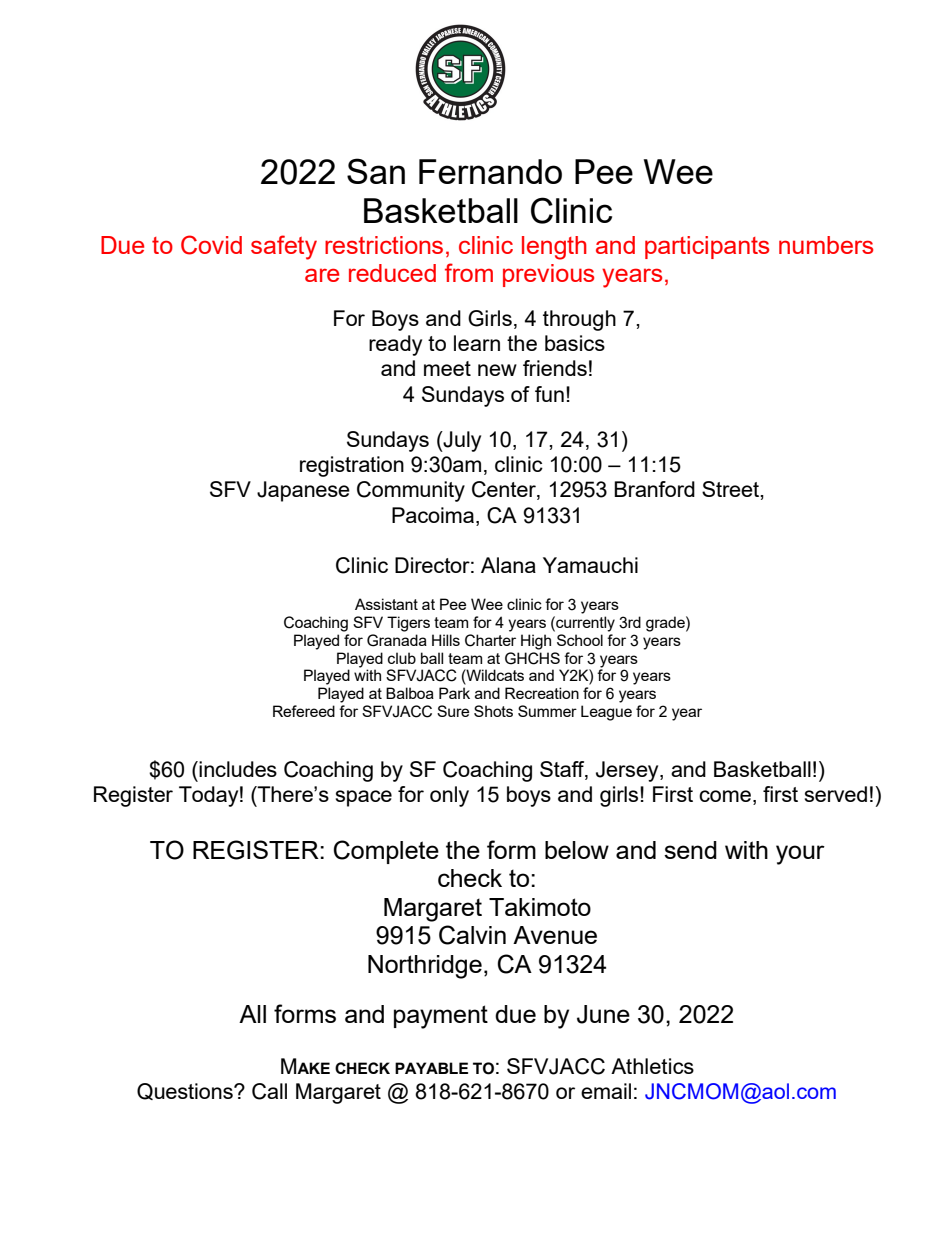  What do you see at coordinates (580, 640) in the document?
I see `School` at bounding box center [580, 640].
